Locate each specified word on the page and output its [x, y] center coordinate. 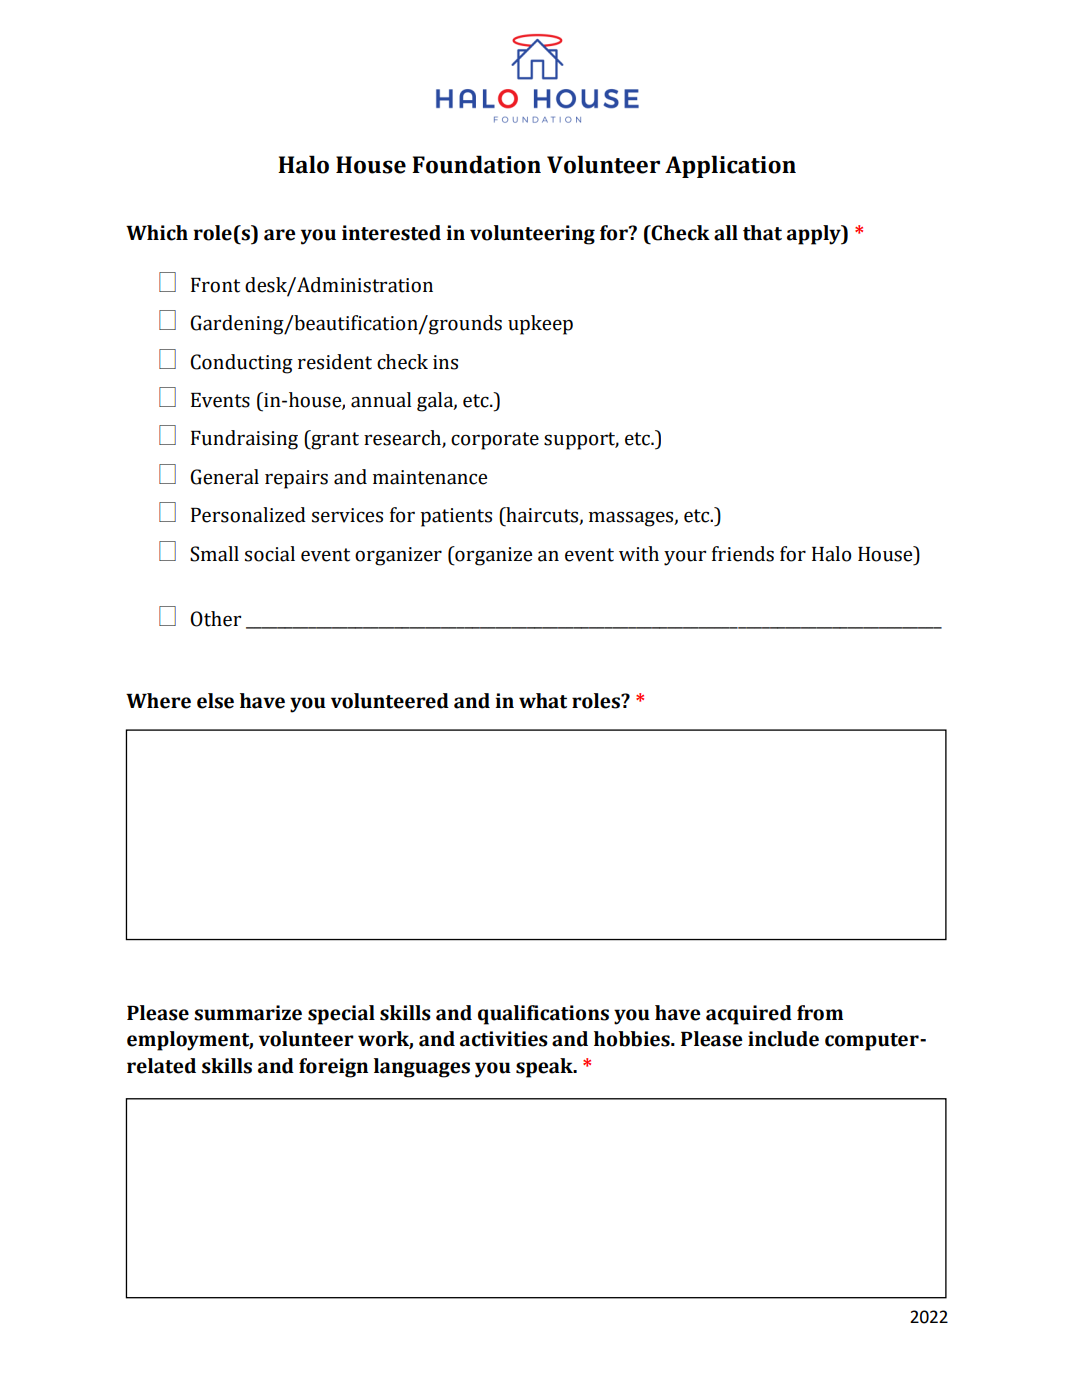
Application [730, 166]
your [685, 558]
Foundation [476, 164]
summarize [248, 1013]
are [280, 235]
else [215, 701]
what [543, 701]
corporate [495, 441]
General [224, 477]
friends [743, 554]
